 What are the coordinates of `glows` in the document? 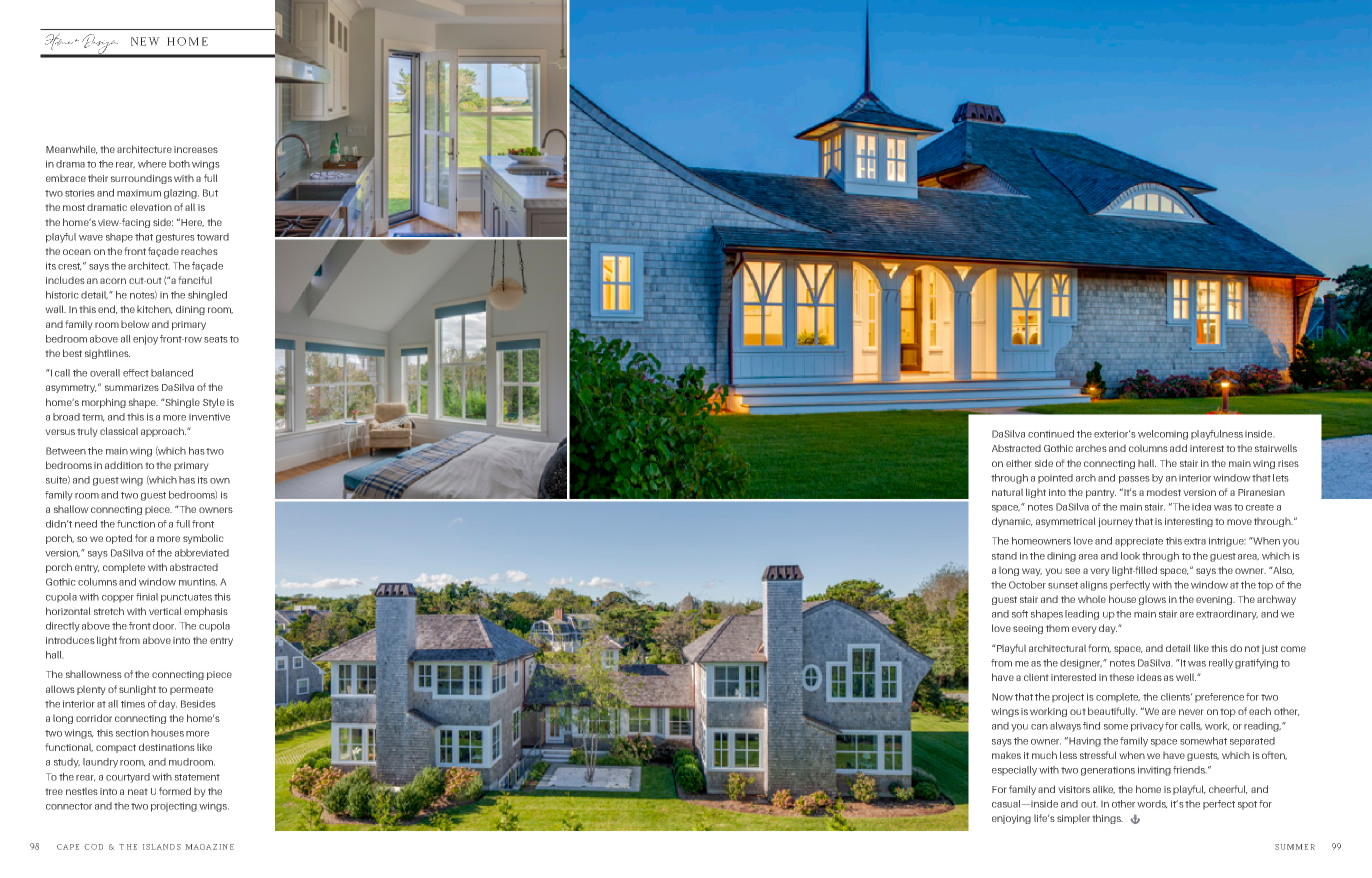 It's located at (1152, 600).
